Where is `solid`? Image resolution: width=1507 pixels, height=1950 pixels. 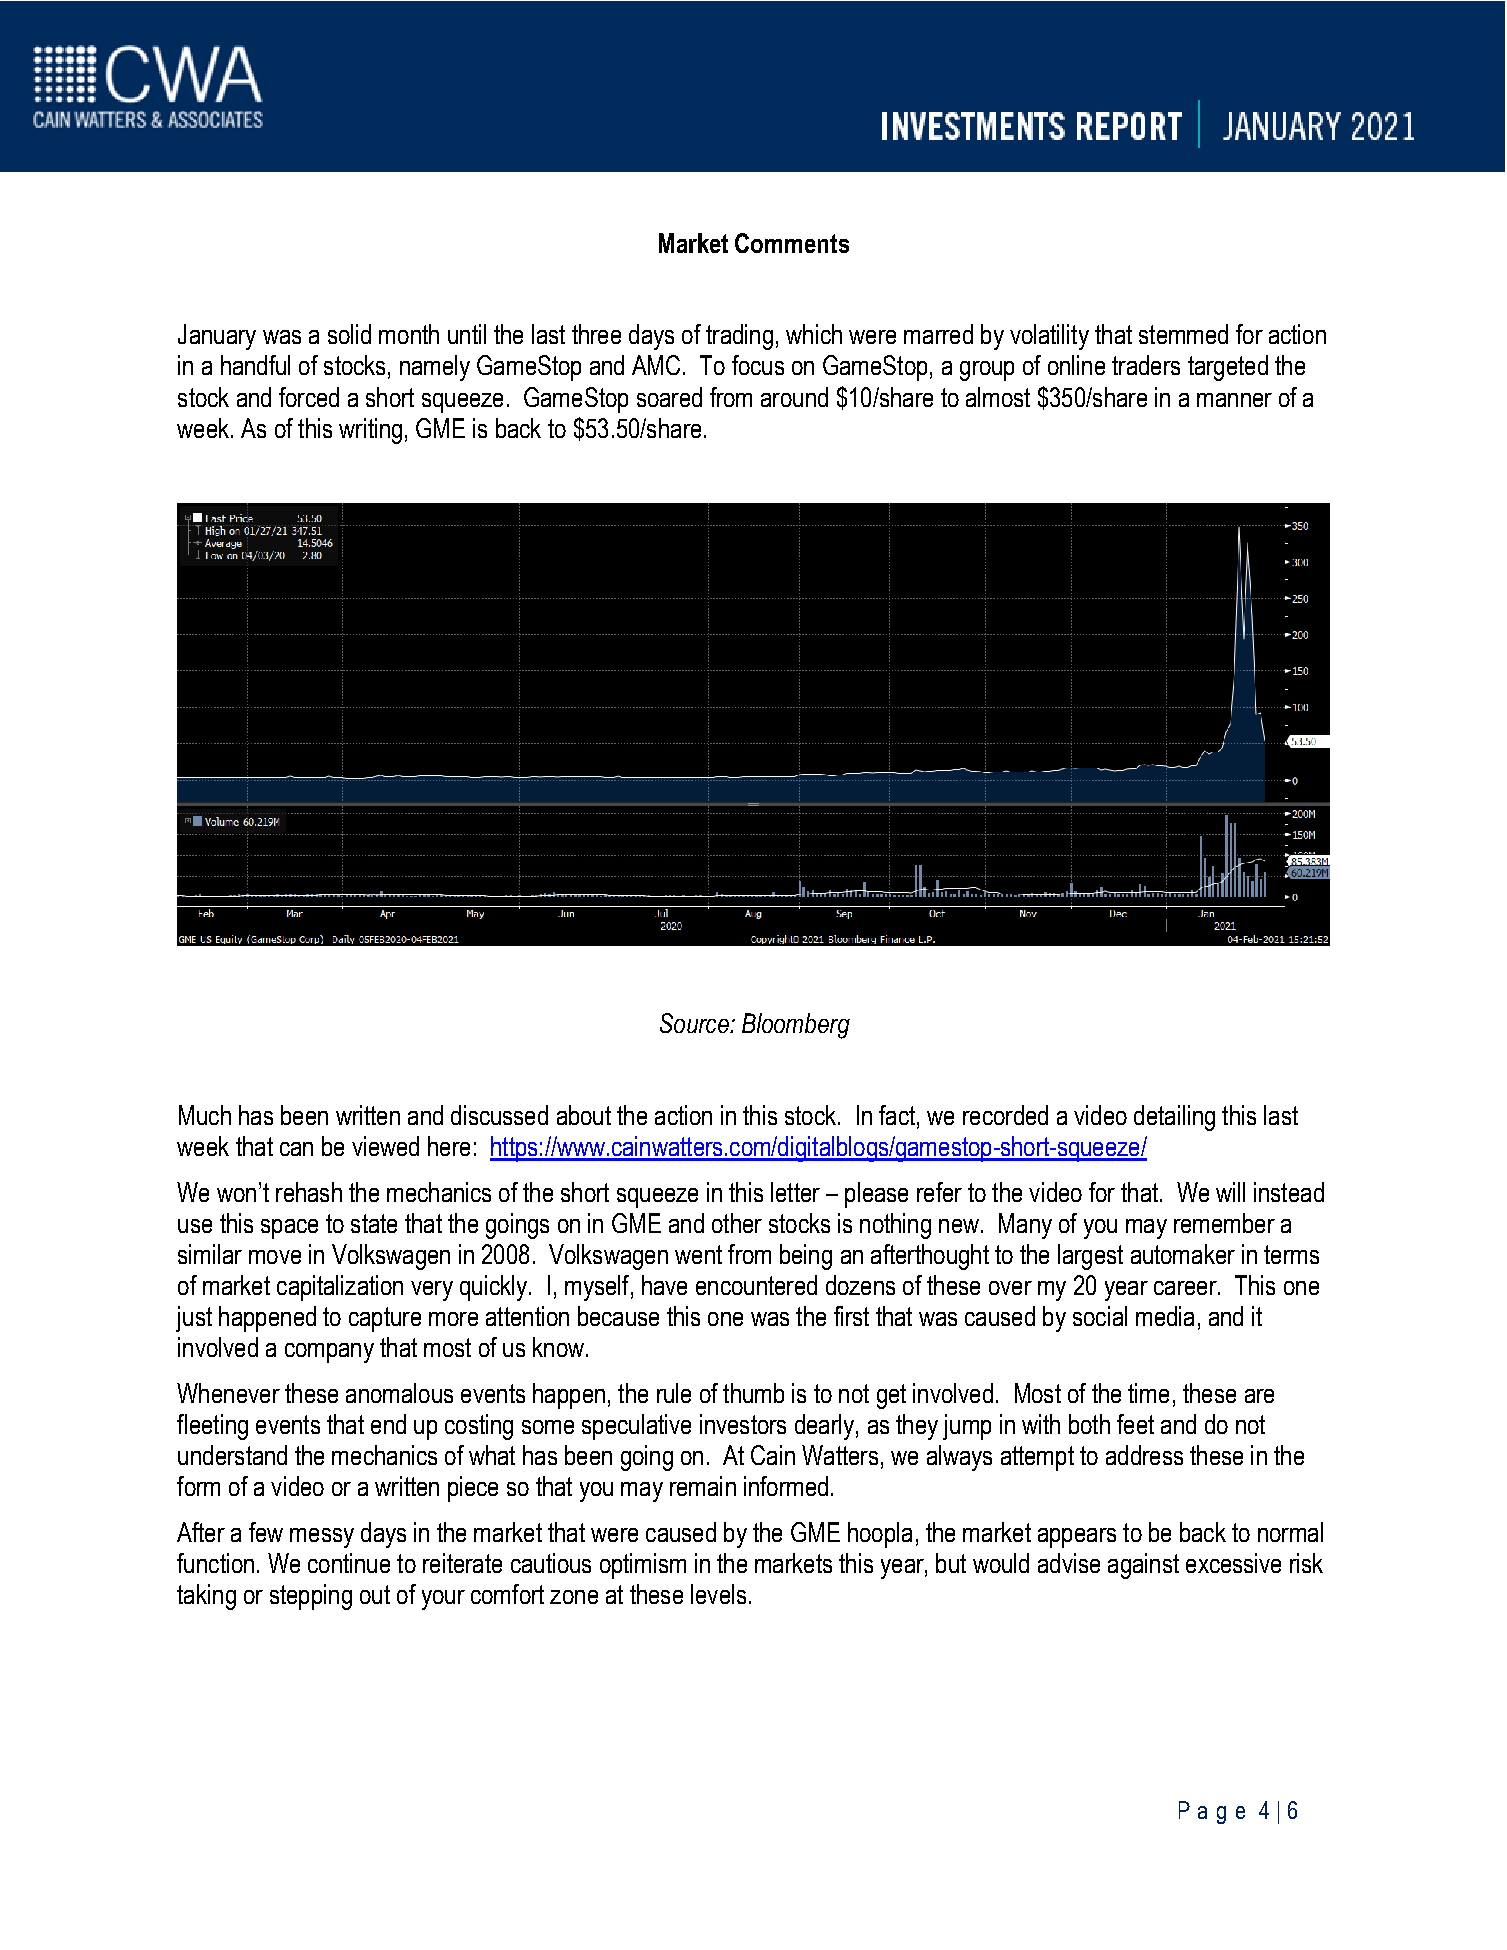
solid is located at coordinates (349, 334).
